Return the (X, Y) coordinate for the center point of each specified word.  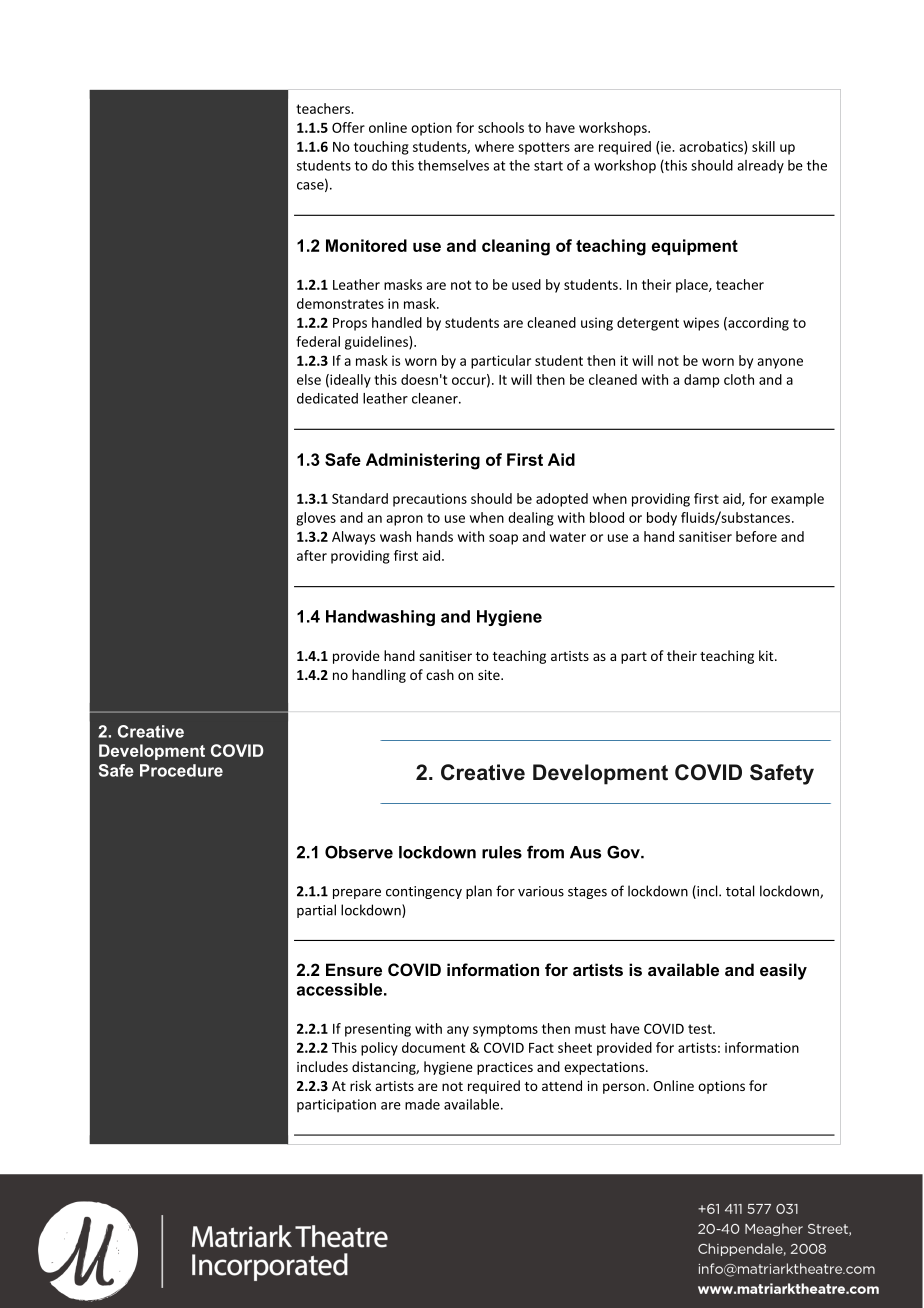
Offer (348, 127)
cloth (739, 379)
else (309, 379)
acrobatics (712, 147)
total (740, 891)
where (494, 146)
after (312, 555)
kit (767, 655)
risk (360, 1085)
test (701, 1029)
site (490, 675)
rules (502, 852)
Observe (359, 852)
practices (505, 1068)
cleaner (436, 398)
